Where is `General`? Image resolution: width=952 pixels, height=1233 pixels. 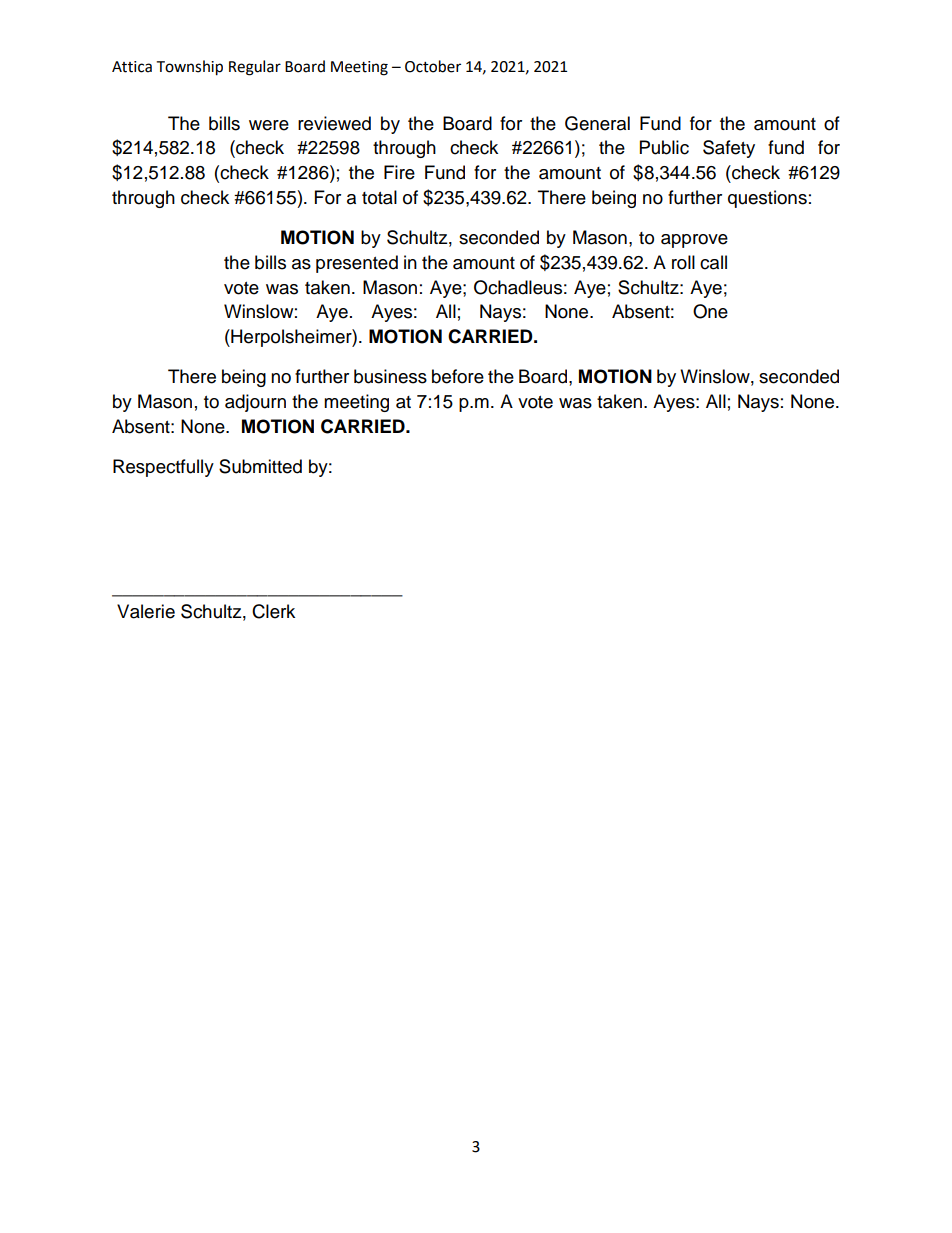
General is located at coordinates (597, 123).
